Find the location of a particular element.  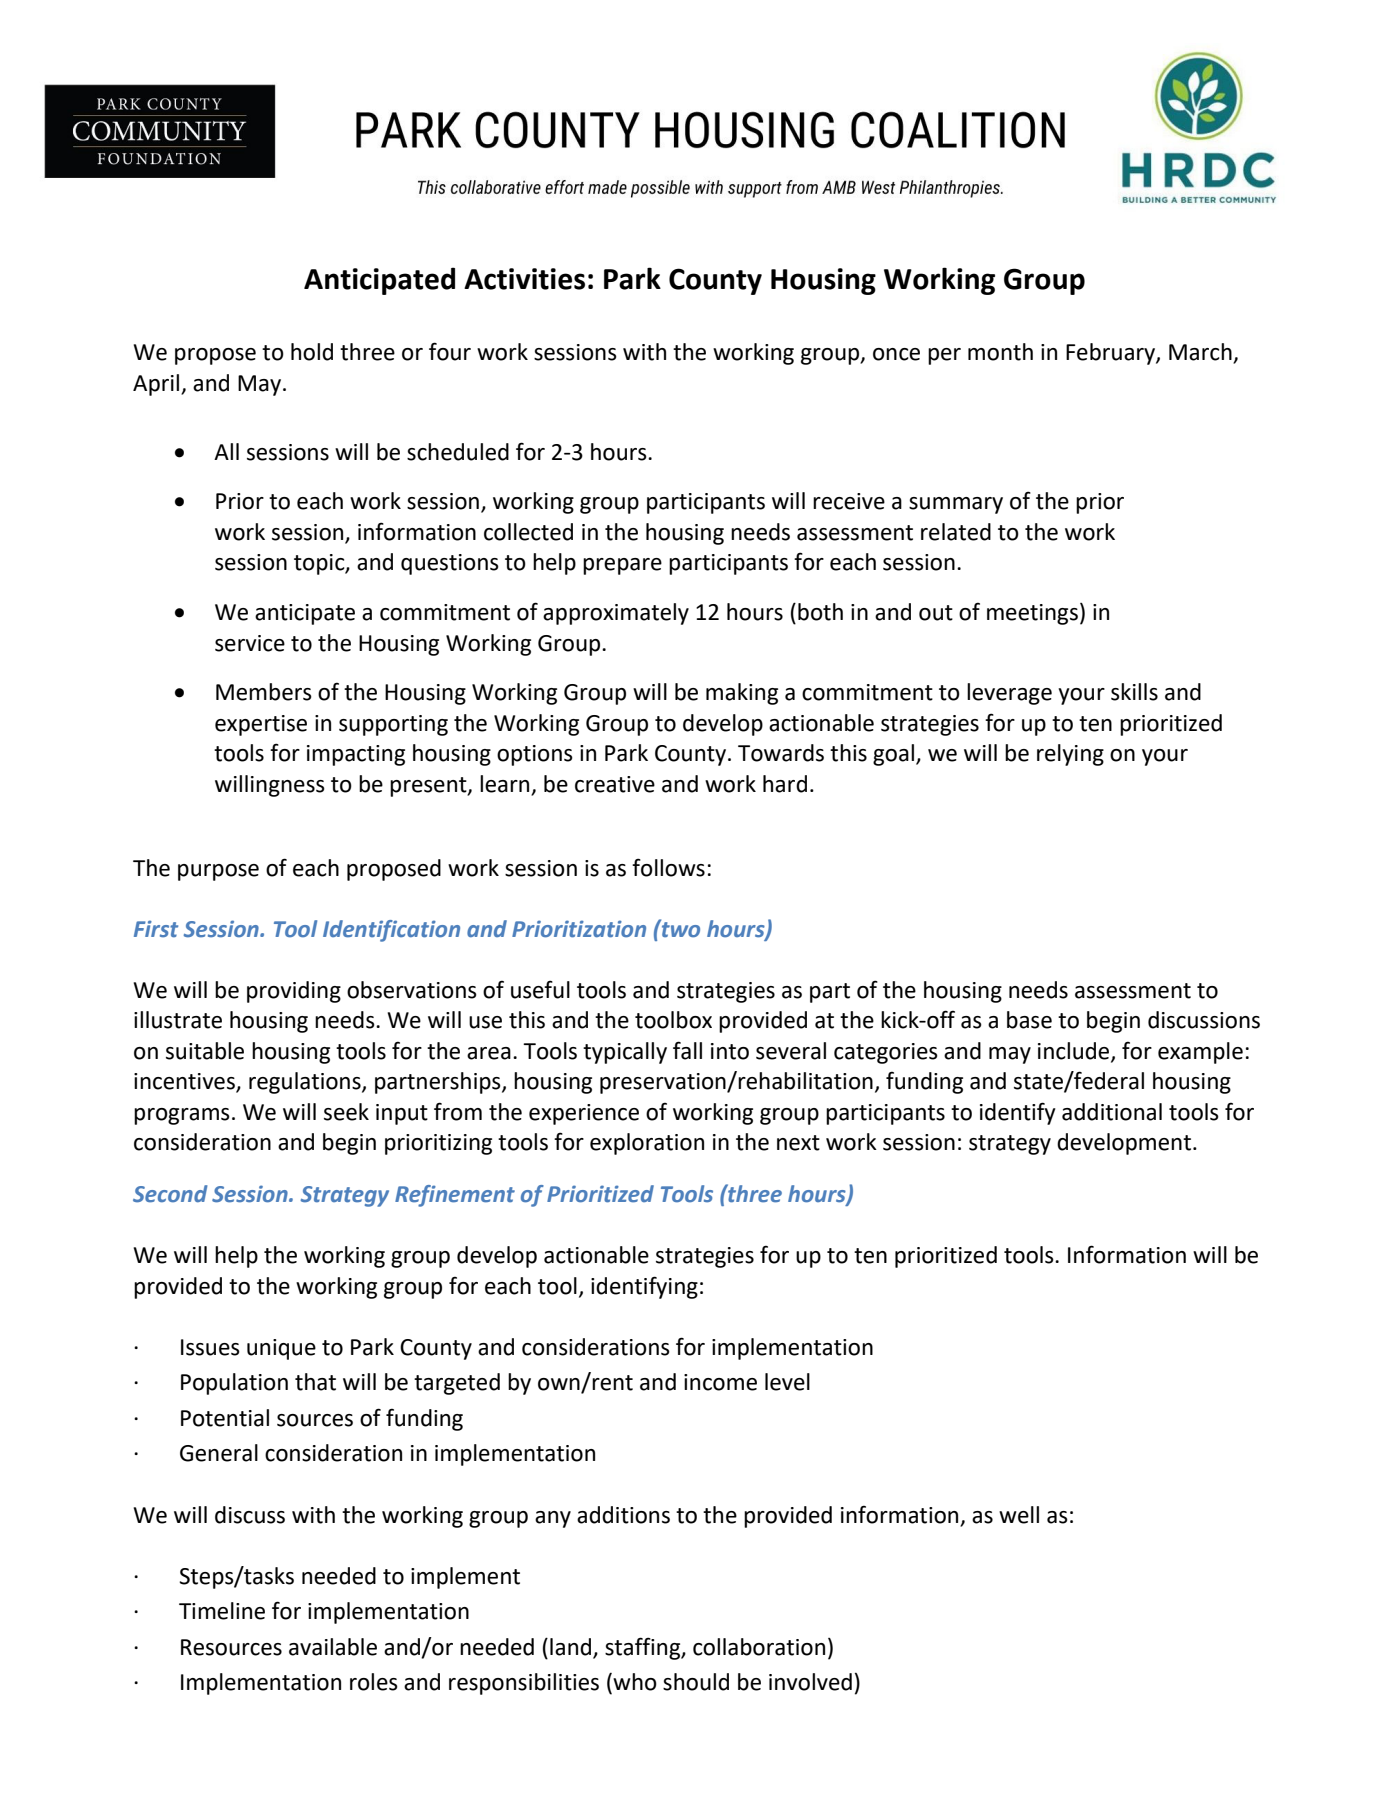

providing is located at coordinates (294, 992).
